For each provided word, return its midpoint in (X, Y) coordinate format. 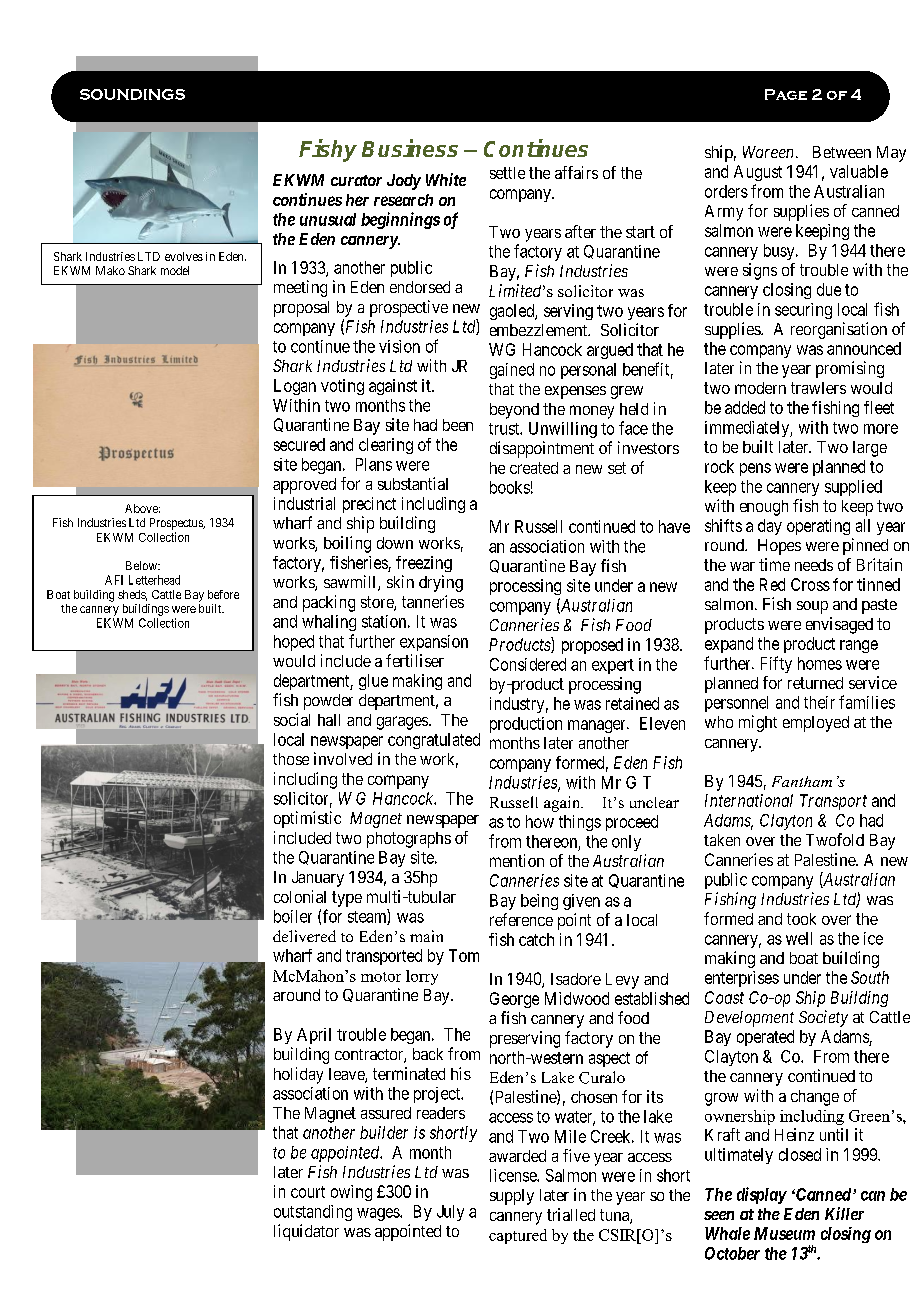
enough (764, 508)
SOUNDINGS (132, 94)
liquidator (306, 1232)
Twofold (835, 839)
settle (507, 173)
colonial (300, 896)
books (510, 487)
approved (304, 486)
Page (786, 94)
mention (517, 860)
